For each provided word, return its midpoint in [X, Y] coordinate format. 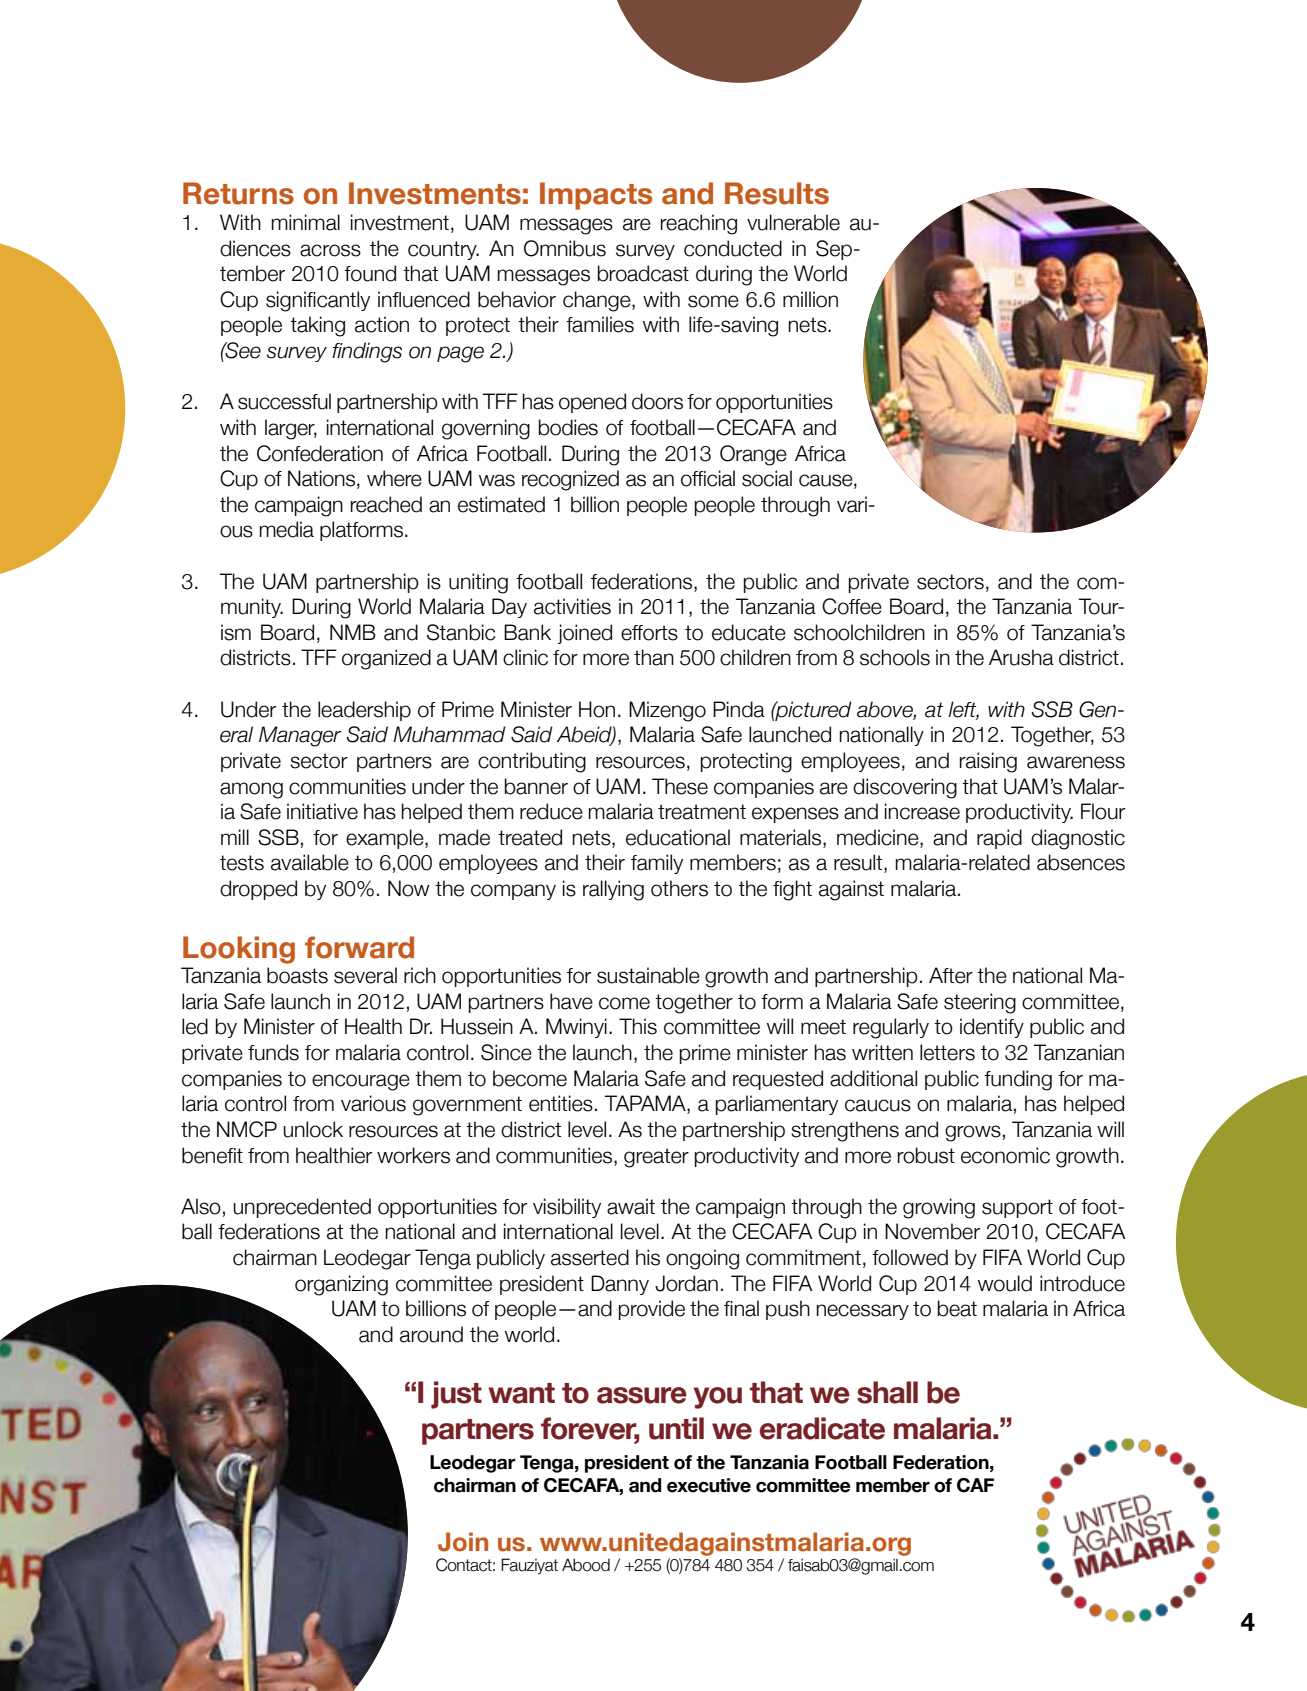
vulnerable [793, 222]
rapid [999, 839]
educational [678, 837]
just [456, 1395]
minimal [306, 222]
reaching [699, 224]
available [310, 862]
